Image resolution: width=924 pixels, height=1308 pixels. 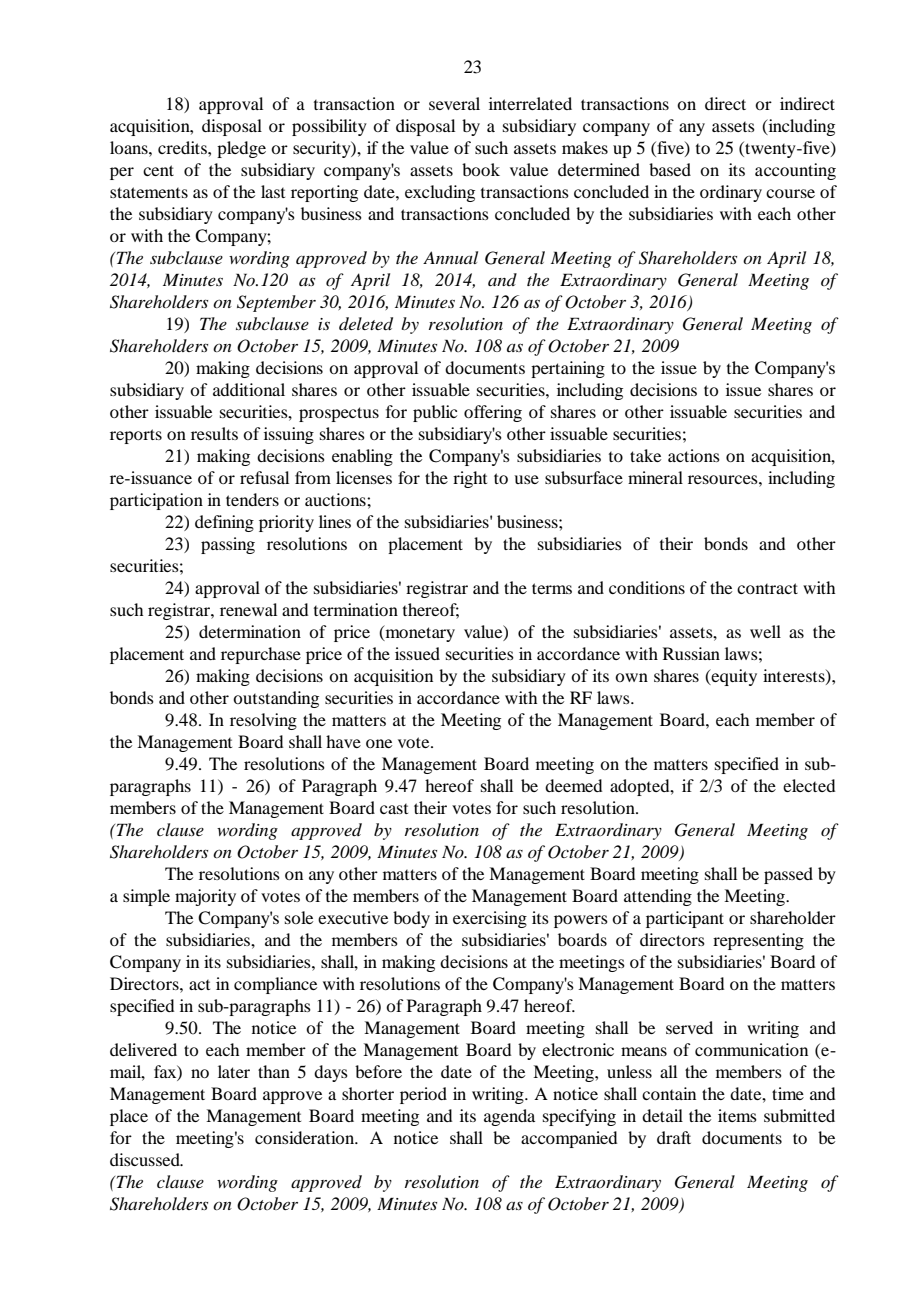 What do you see at coordinates (509, 1117) in the document?
I see `agenda` at bounding box center [509, 1117].
